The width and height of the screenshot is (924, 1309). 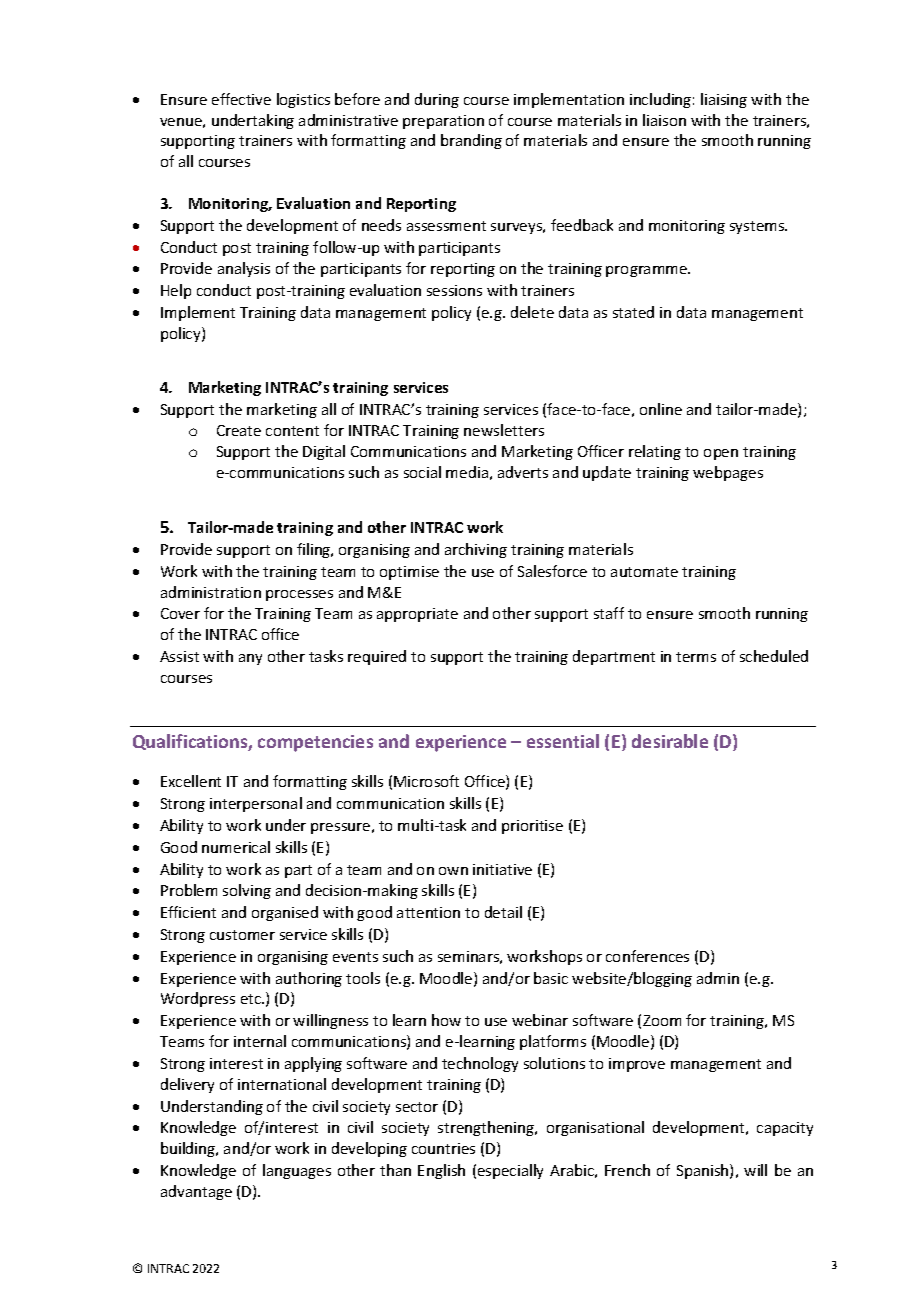 I want to click on terms, so click(x=696, y=657).
